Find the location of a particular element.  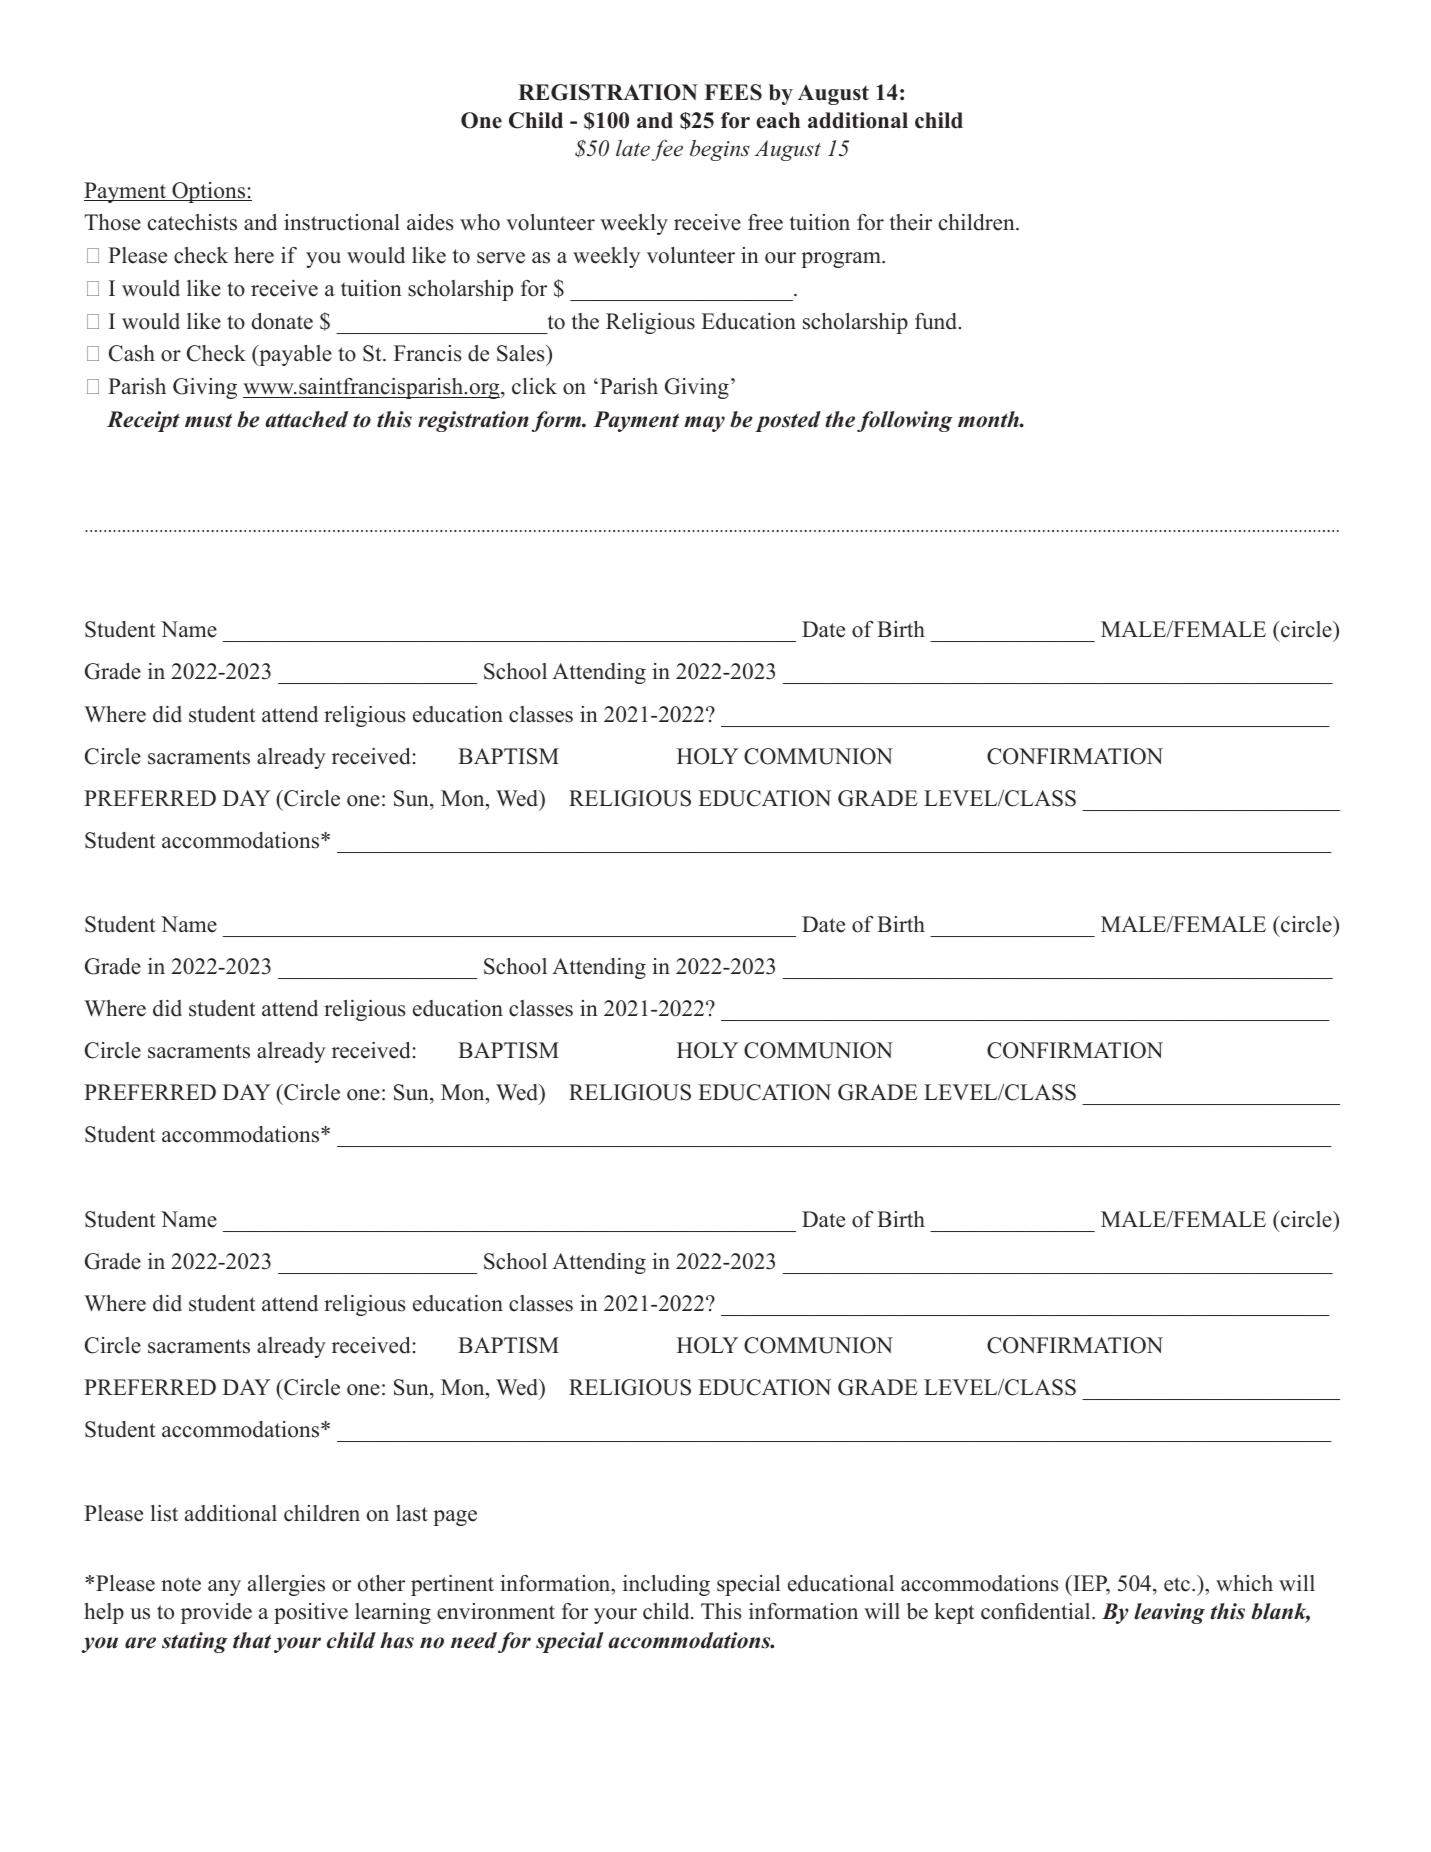

late is located at coordinates (633, 148).
